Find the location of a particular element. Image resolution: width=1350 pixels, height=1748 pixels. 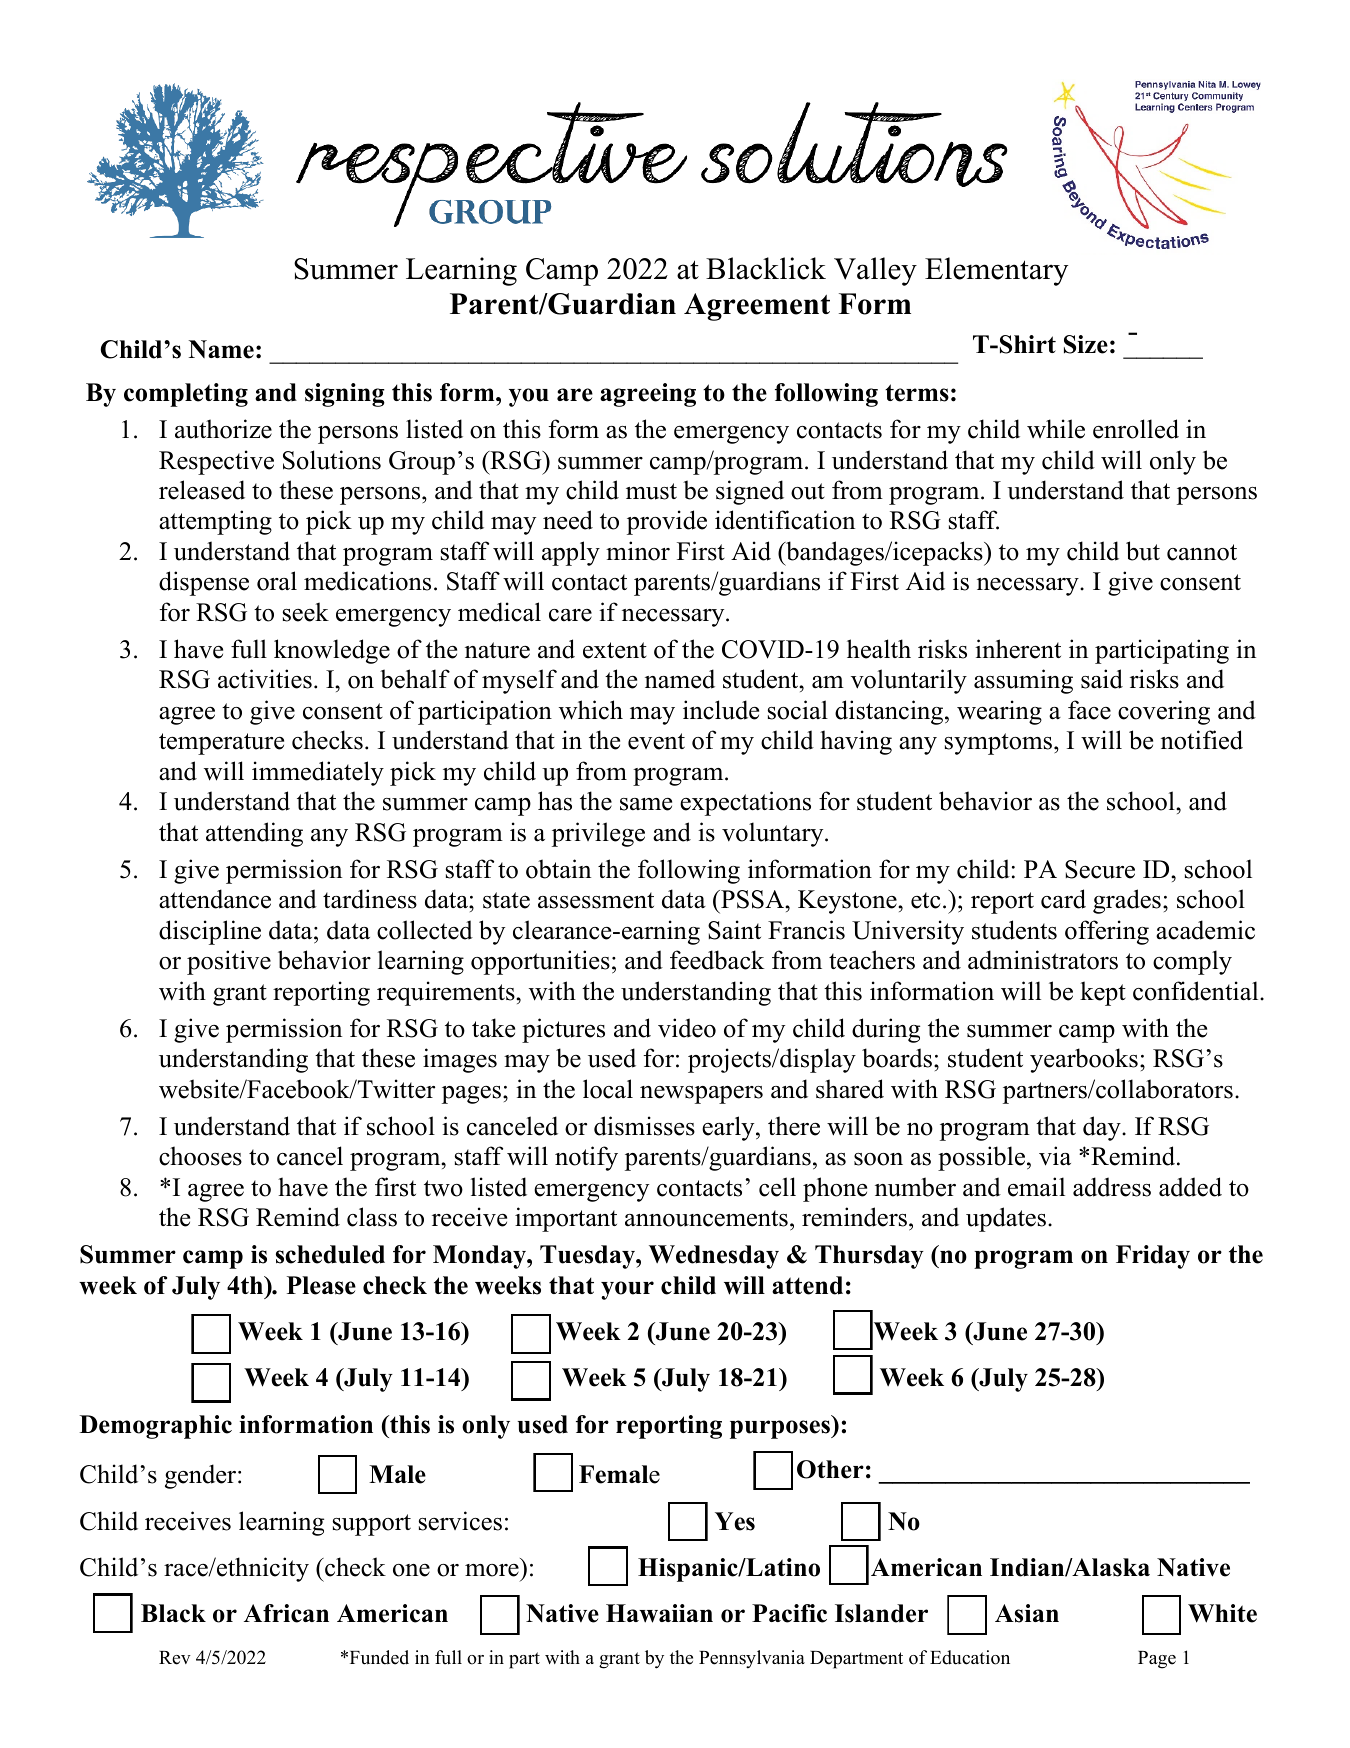

Size is located at coordinates (1086, 344).
